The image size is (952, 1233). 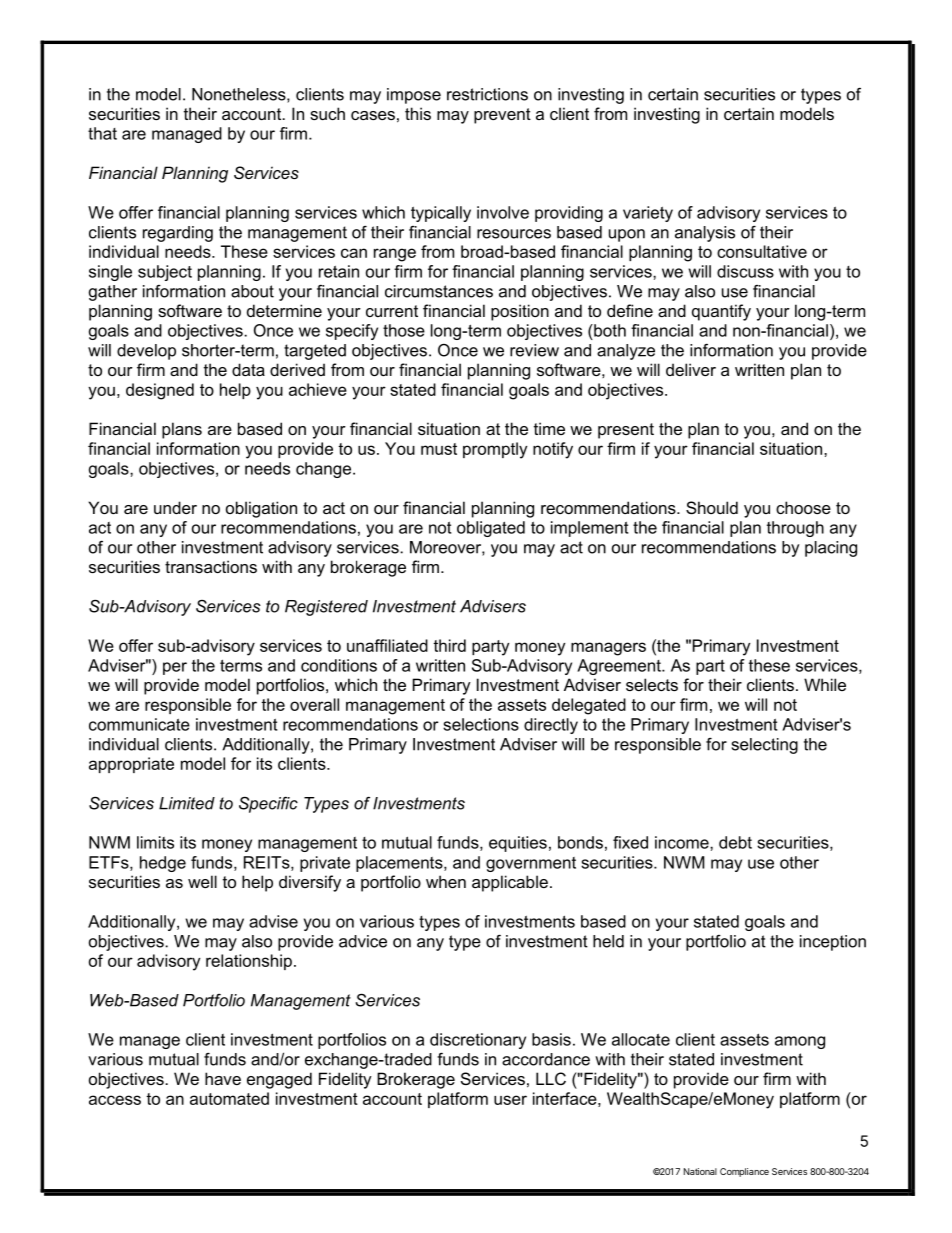 I want to click on user, so click(x=510, y=1100).
